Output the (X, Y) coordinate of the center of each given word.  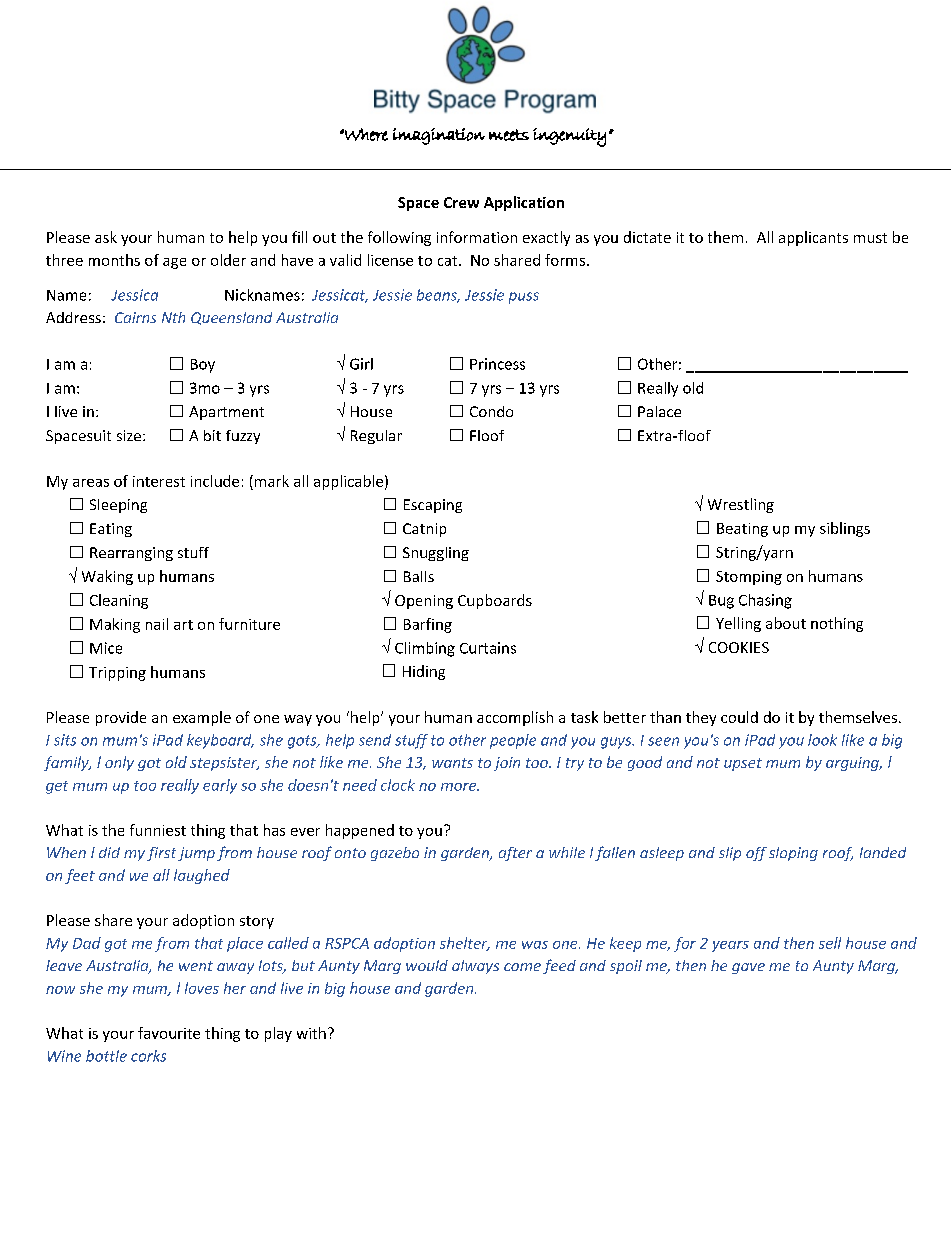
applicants (813, 238)
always (475, 967)
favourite (169, 1033)
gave (748, 968)
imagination (439, 136)
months (114, 260)
